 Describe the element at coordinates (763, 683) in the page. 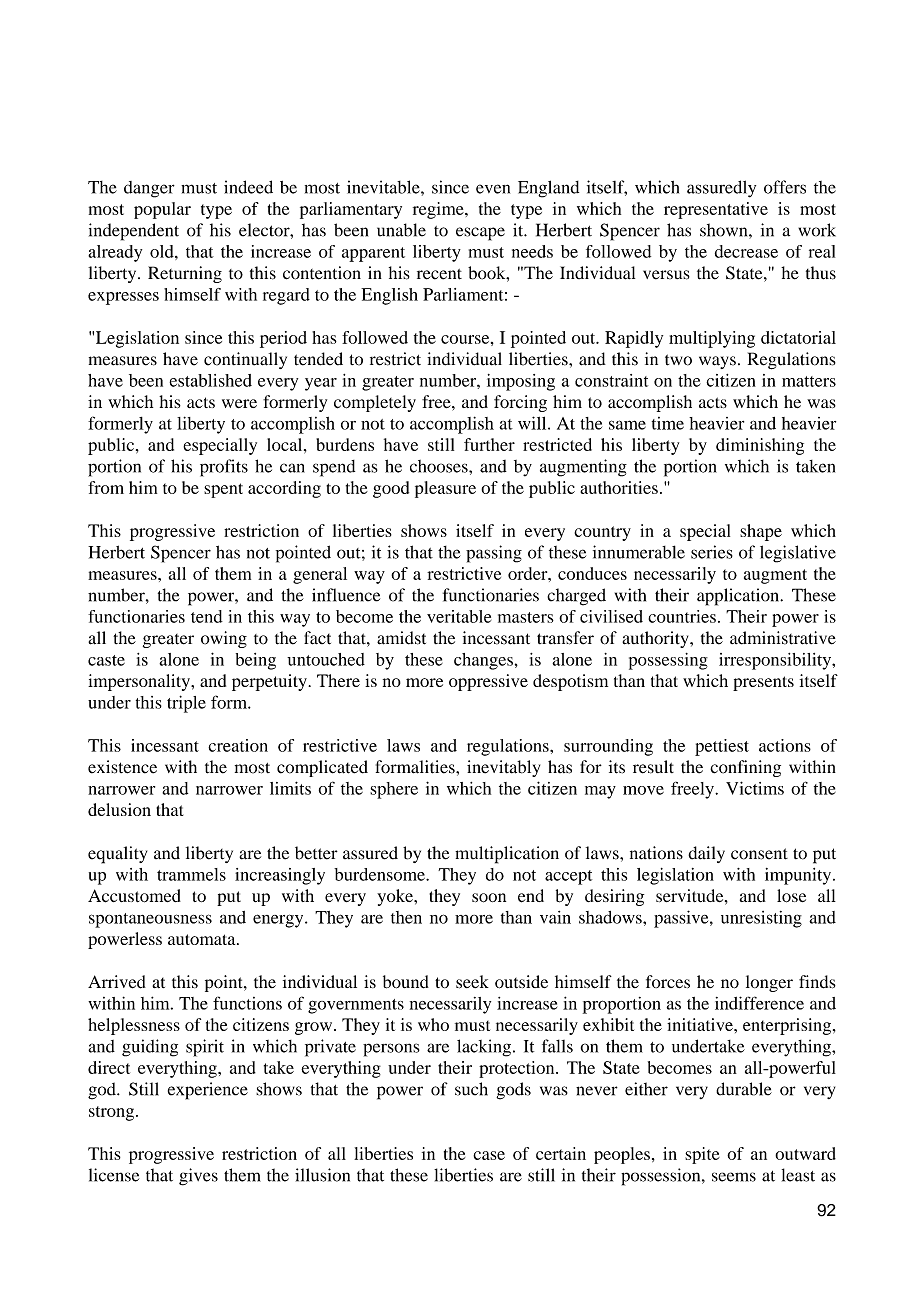

I see `presents` at that location.
